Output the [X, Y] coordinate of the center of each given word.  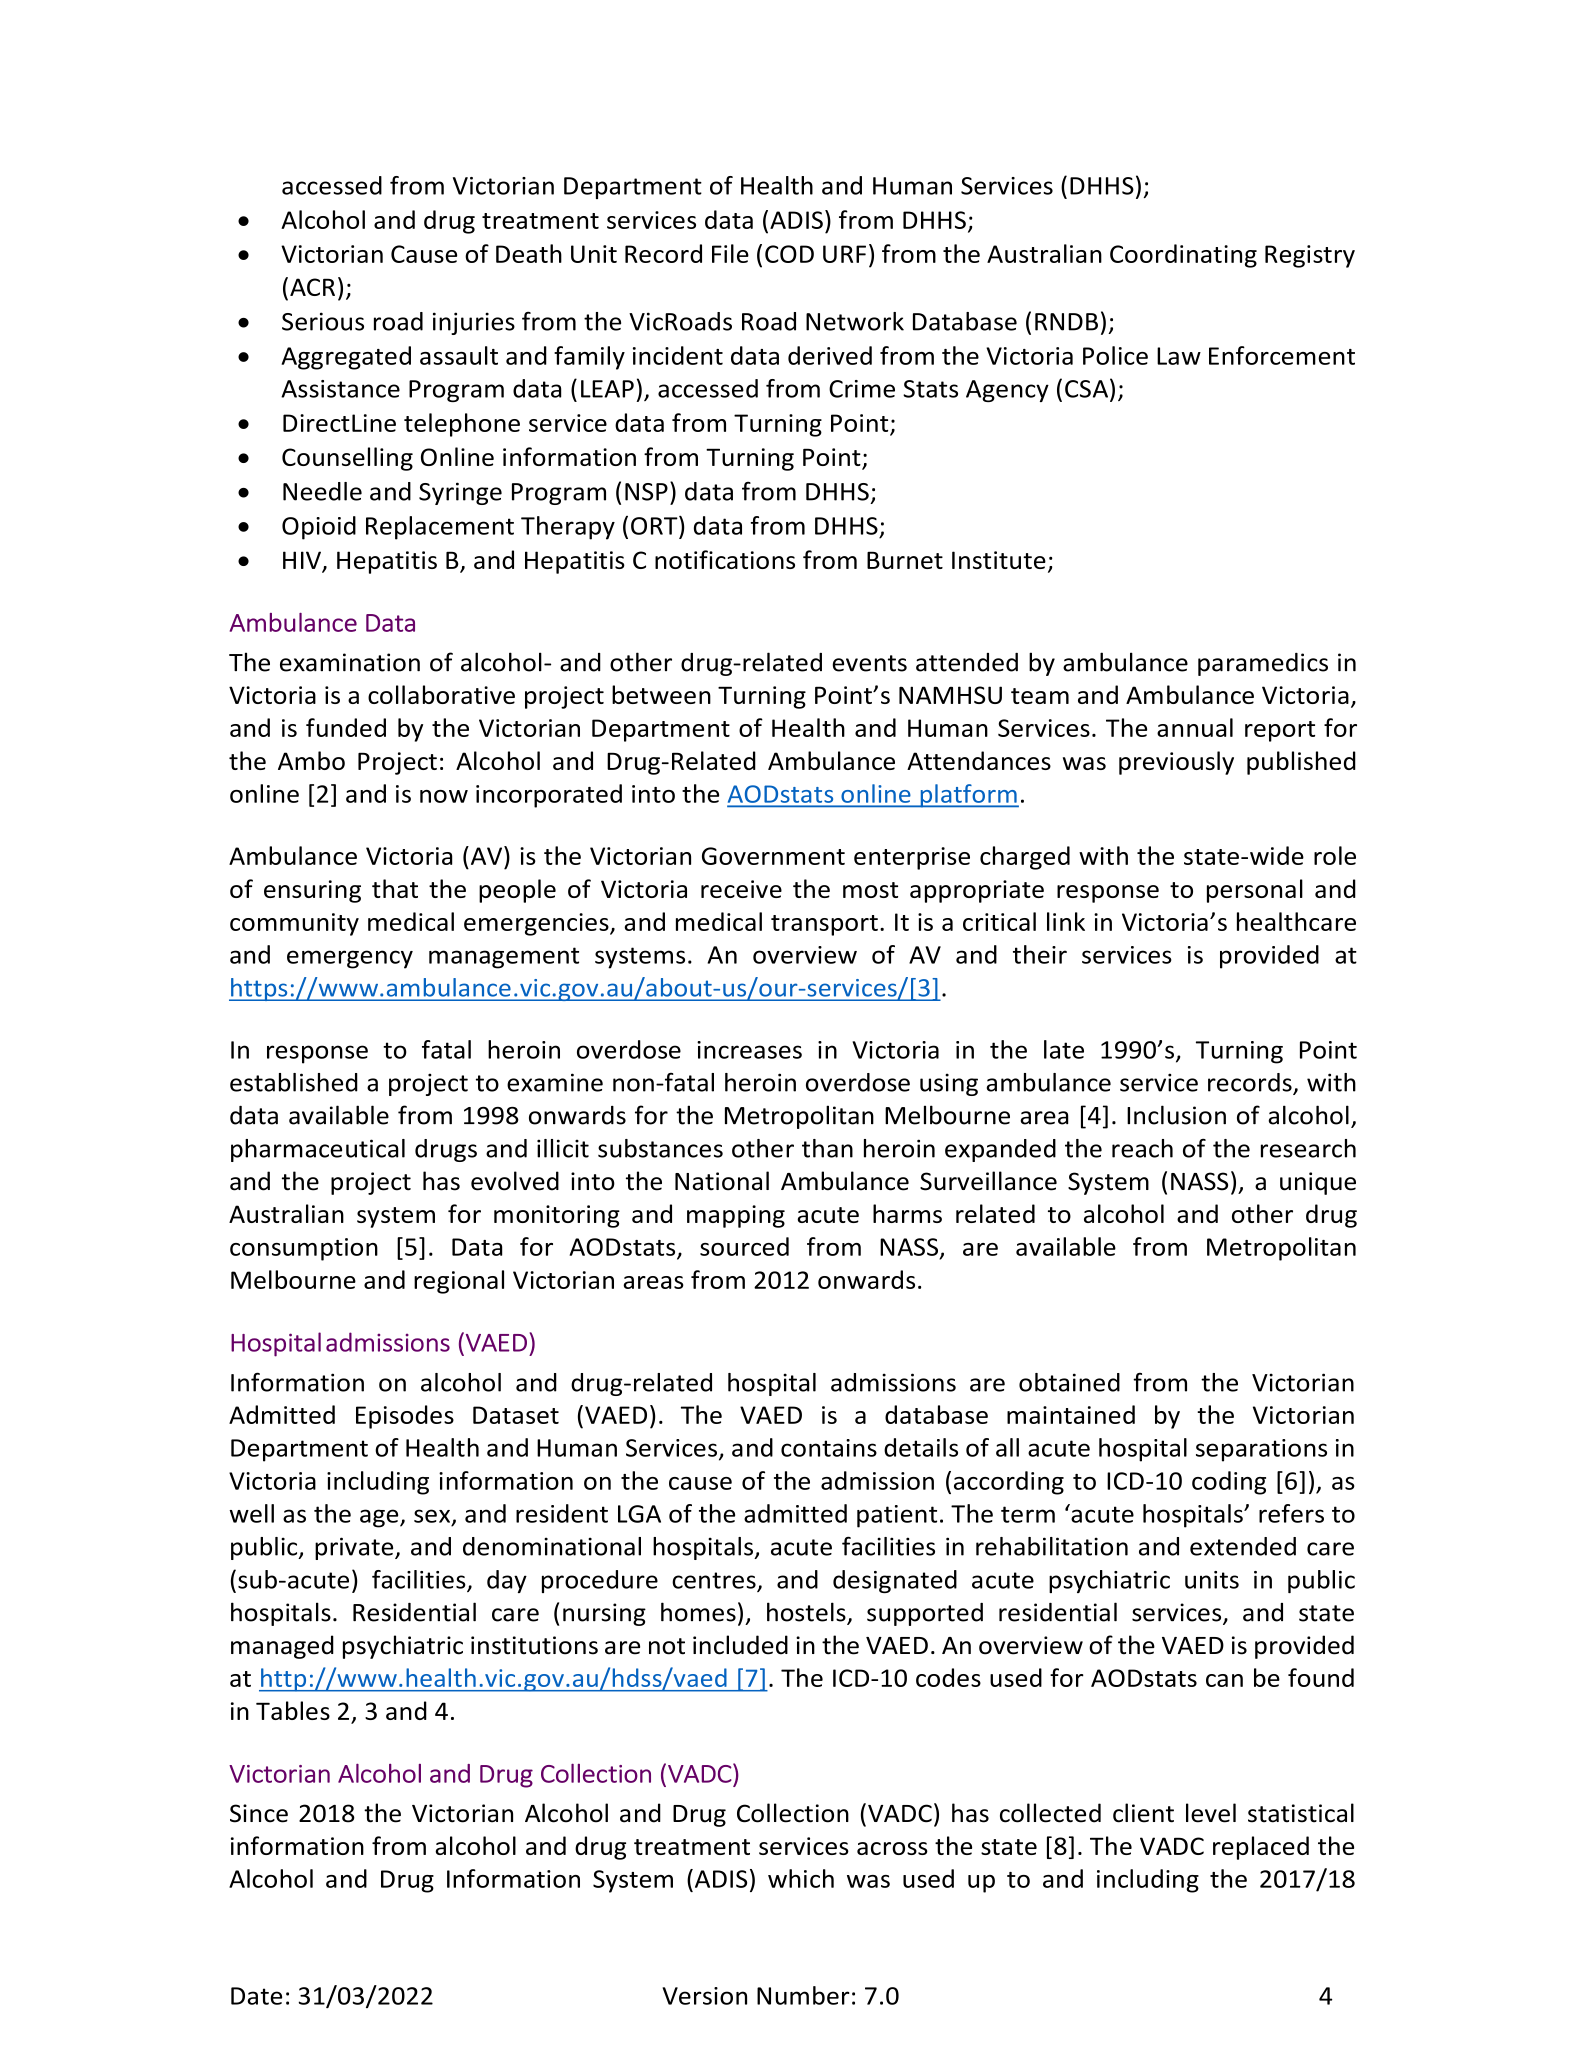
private [355, 1548]
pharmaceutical [318, 1150]
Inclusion [1176, 1115]
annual [1195, 727]
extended [1243, 1546]
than [827, 1148]
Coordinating [1183, 256]
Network [855, 321]
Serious [323, 321]
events [869, 663]
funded [346, 727]
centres [715, 1581]
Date [256, 1996]
